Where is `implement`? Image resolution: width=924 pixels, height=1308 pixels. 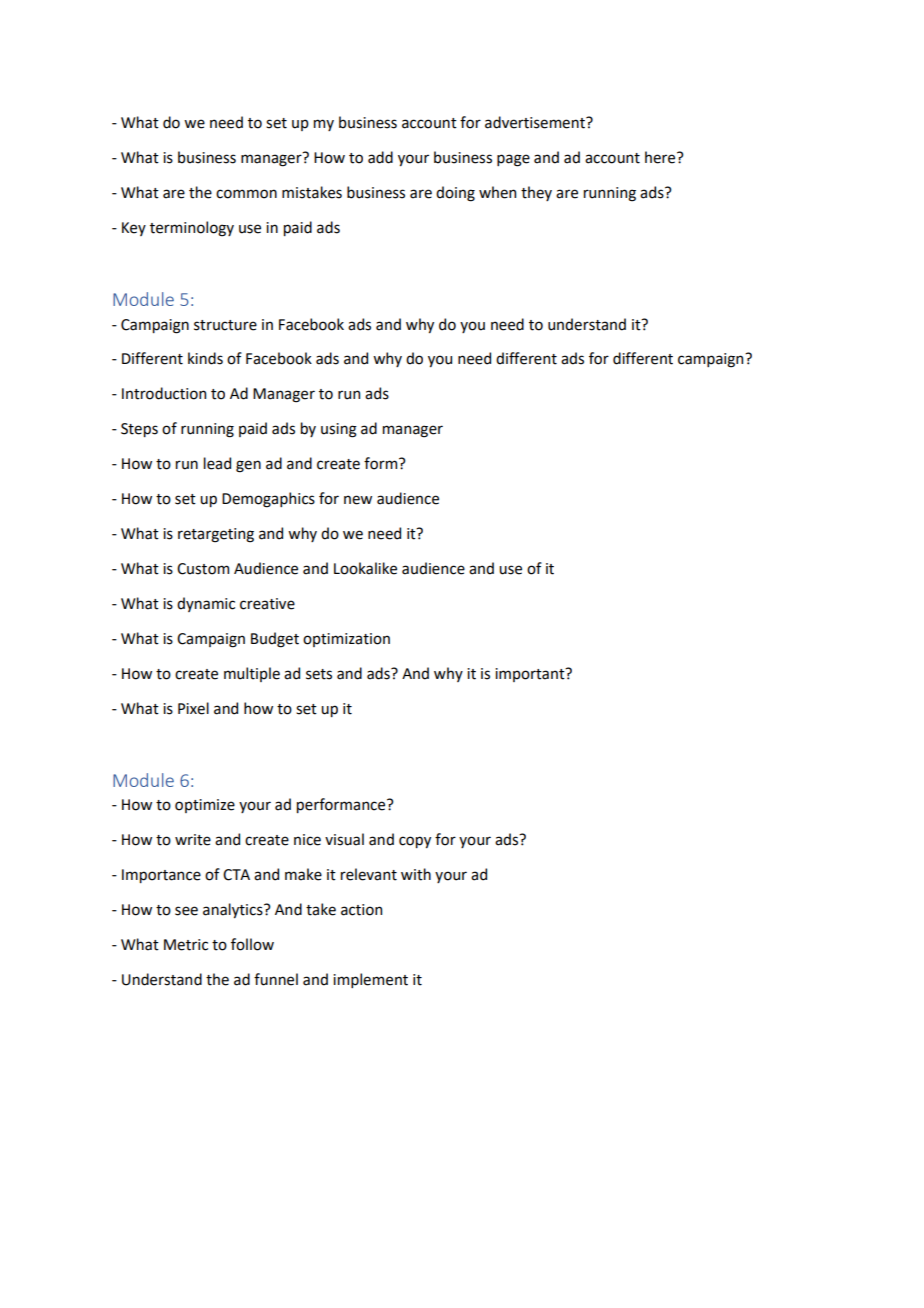 implement is located at coordinates (370, 980).
